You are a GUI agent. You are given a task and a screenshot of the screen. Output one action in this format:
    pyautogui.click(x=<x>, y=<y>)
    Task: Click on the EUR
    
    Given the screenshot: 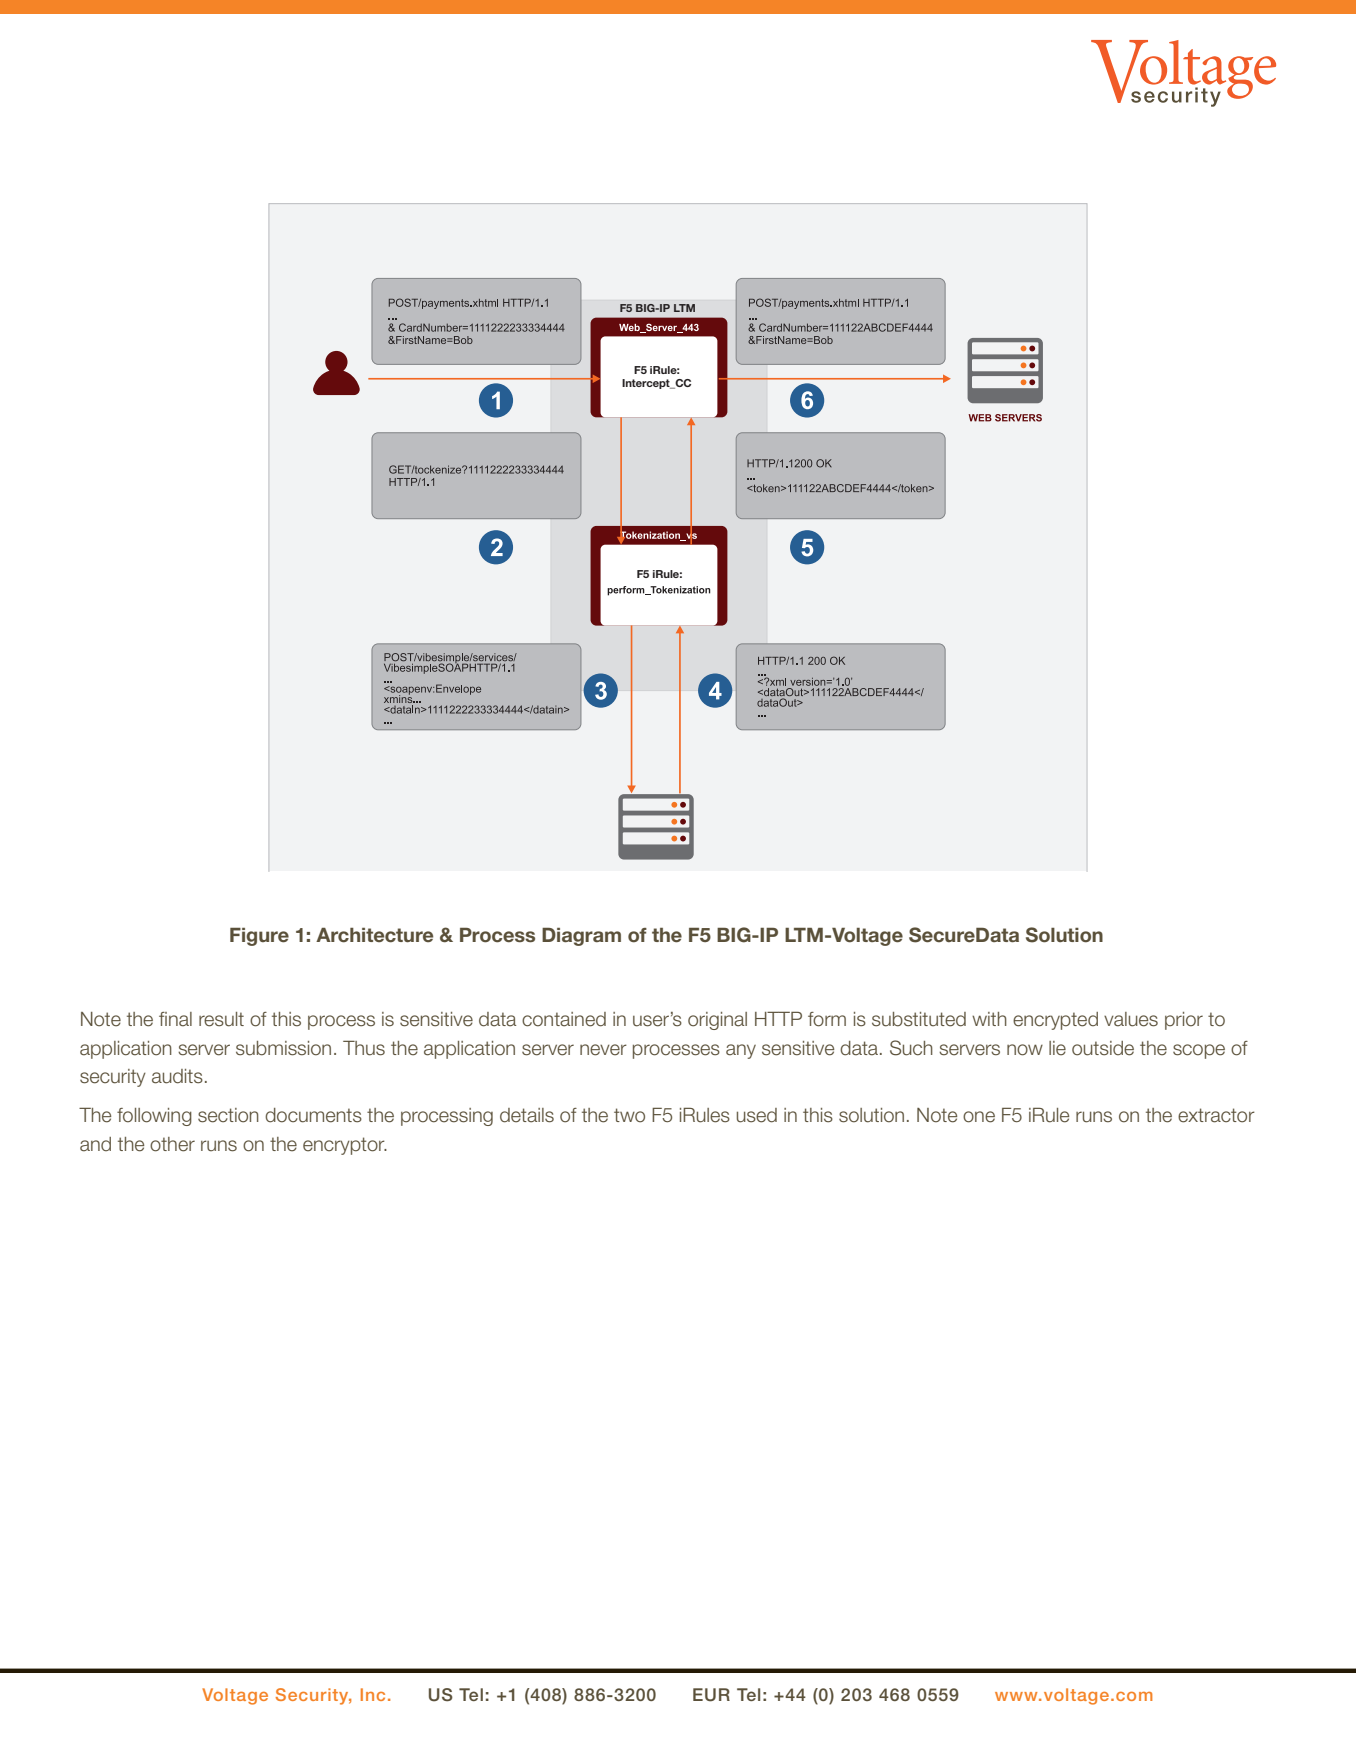 What is the action you would take?
    pyautogui.click(x=711, y=1695)
